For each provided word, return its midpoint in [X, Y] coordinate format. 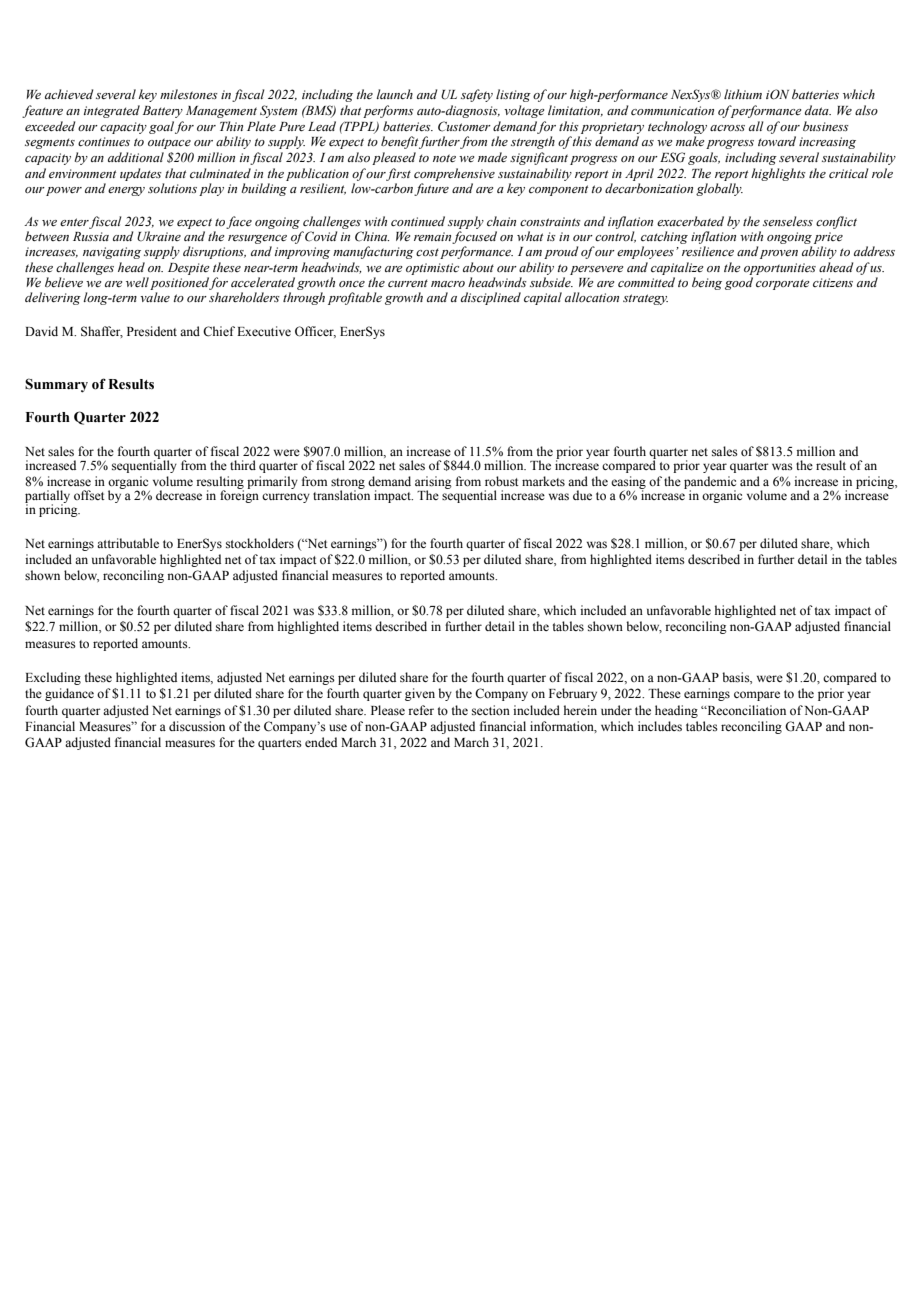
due [582, 495]
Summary [56, 385]
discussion [197, 726]
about [478, 267]
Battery [163, 112]
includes [660, 726]
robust [502, 481]
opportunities [780, 269]
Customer [464, 126]
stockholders [260, 543]
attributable [128, 543]
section [491, 710]
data [818, 110]
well [137, 282]
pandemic [710, 483]
